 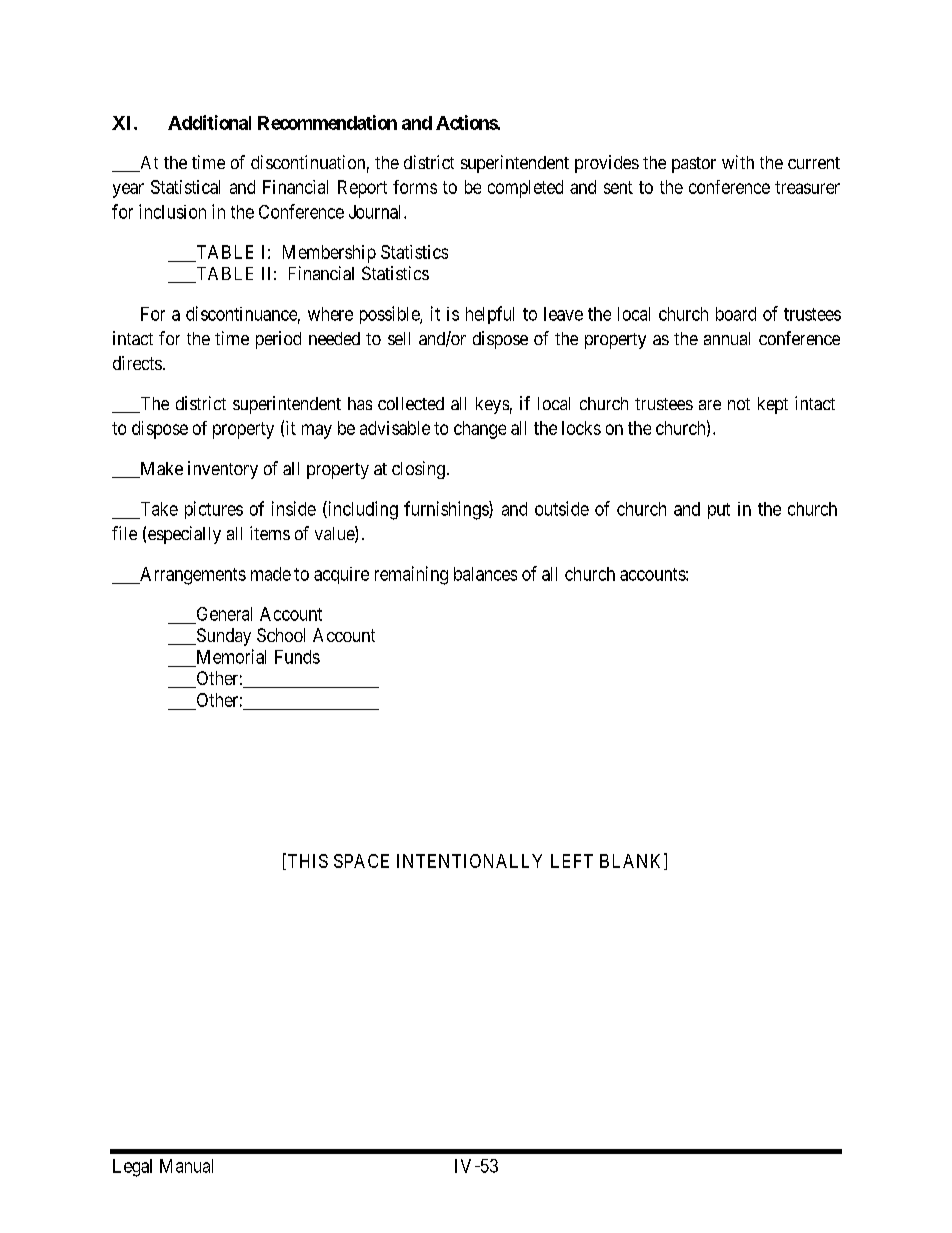 What do you see at coordinates (719, 511) in the document?
I see `put` at bounding box center [719, 511].
